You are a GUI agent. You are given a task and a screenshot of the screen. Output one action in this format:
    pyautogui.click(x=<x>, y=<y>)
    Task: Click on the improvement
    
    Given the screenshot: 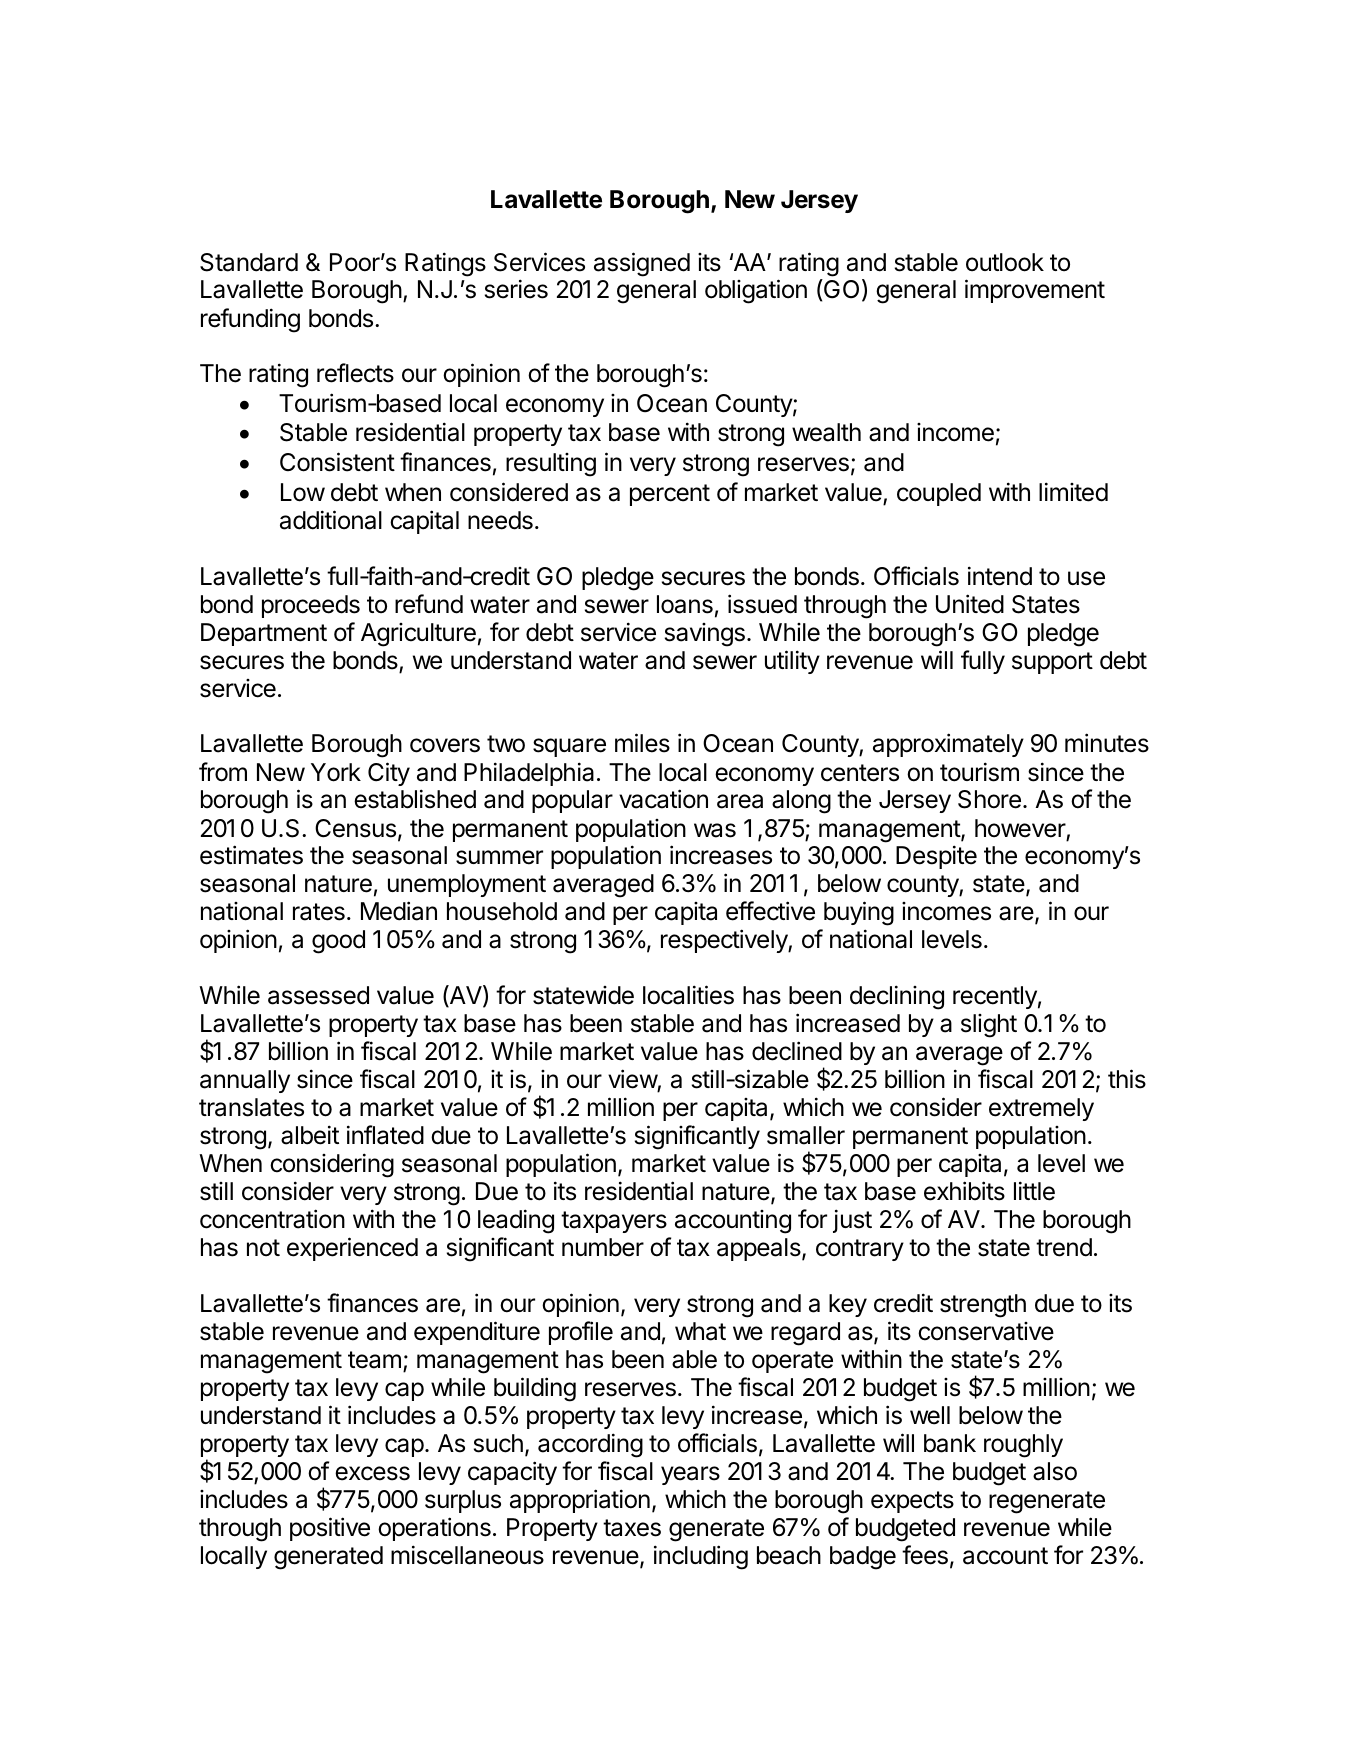 What is the action you would take?
    pyautogui.click(x=1035, y=291)
